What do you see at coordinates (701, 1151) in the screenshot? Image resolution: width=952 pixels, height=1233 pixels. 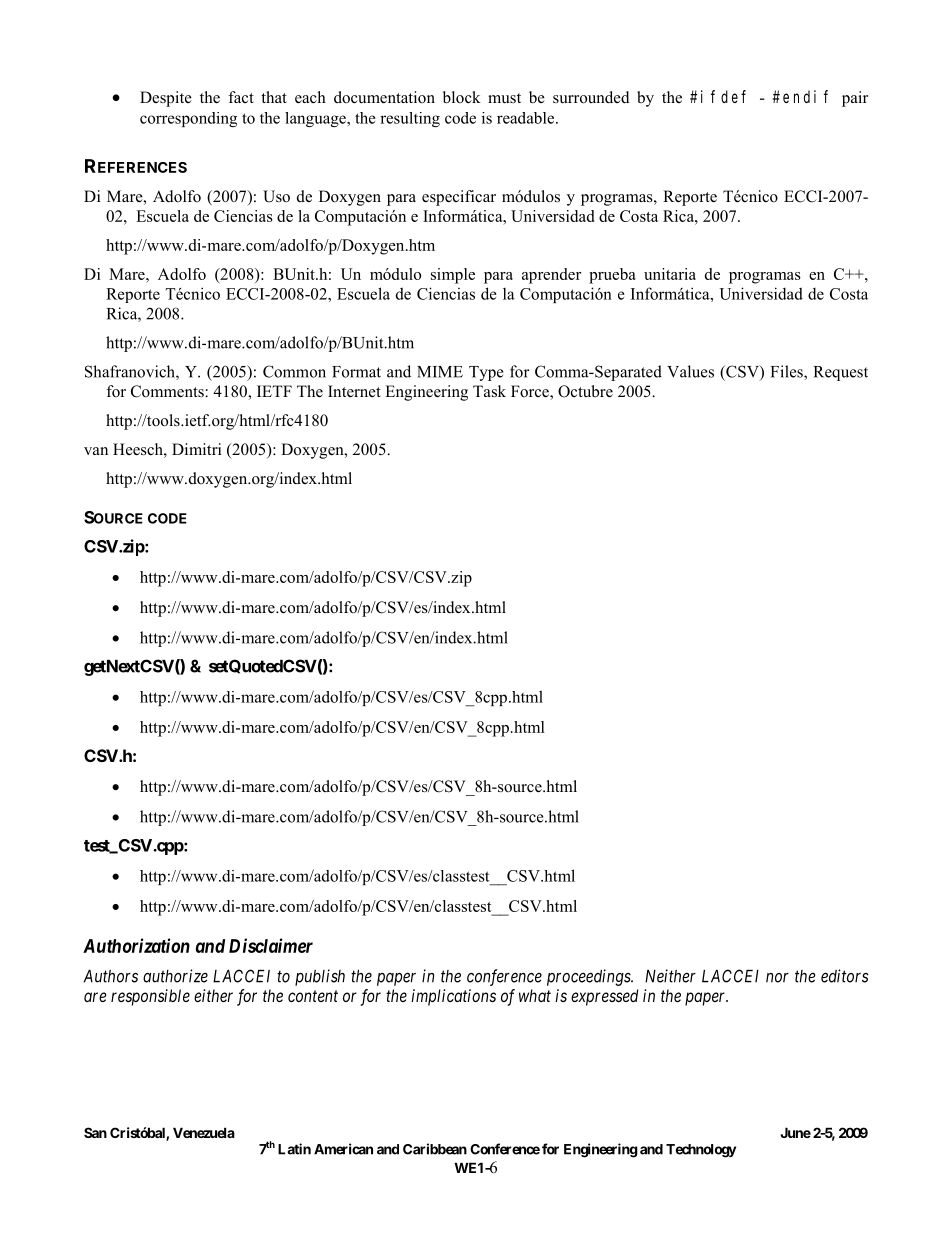 I see `Technology` at bounding box center [701, 1151].
